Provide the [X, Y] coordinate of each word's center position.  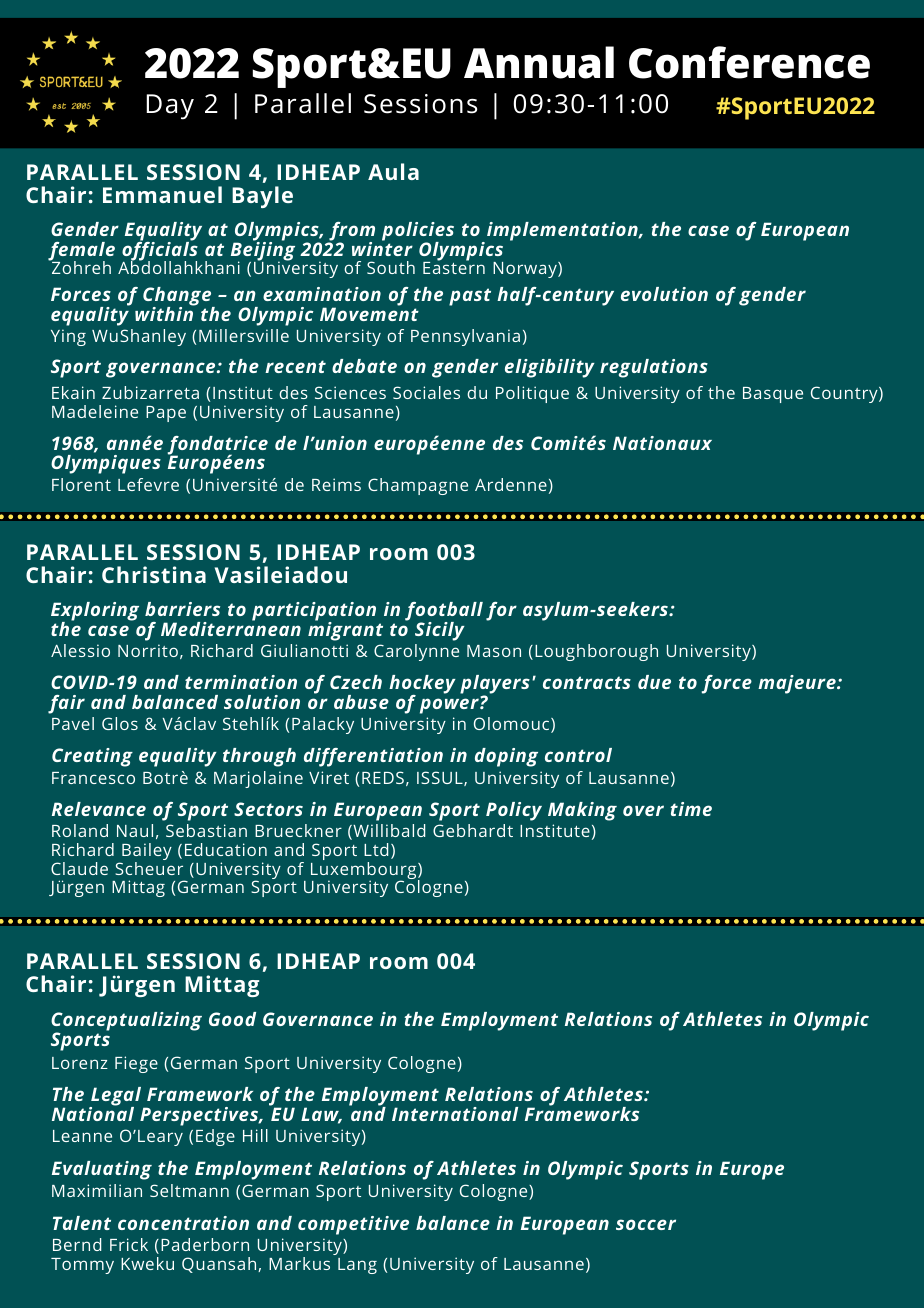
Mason [494, 651]
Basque [773, 395]
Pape [166, 414]
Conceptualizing [126, 1022]
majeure [798, 684]
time [691, 809]
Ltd [376, 849]
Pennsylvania [465, 337]
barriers [182, 609]
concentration [183, 1223]
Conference [749, 62]
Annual [539, 62]
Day [170, 107]
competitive [353, 1225]
